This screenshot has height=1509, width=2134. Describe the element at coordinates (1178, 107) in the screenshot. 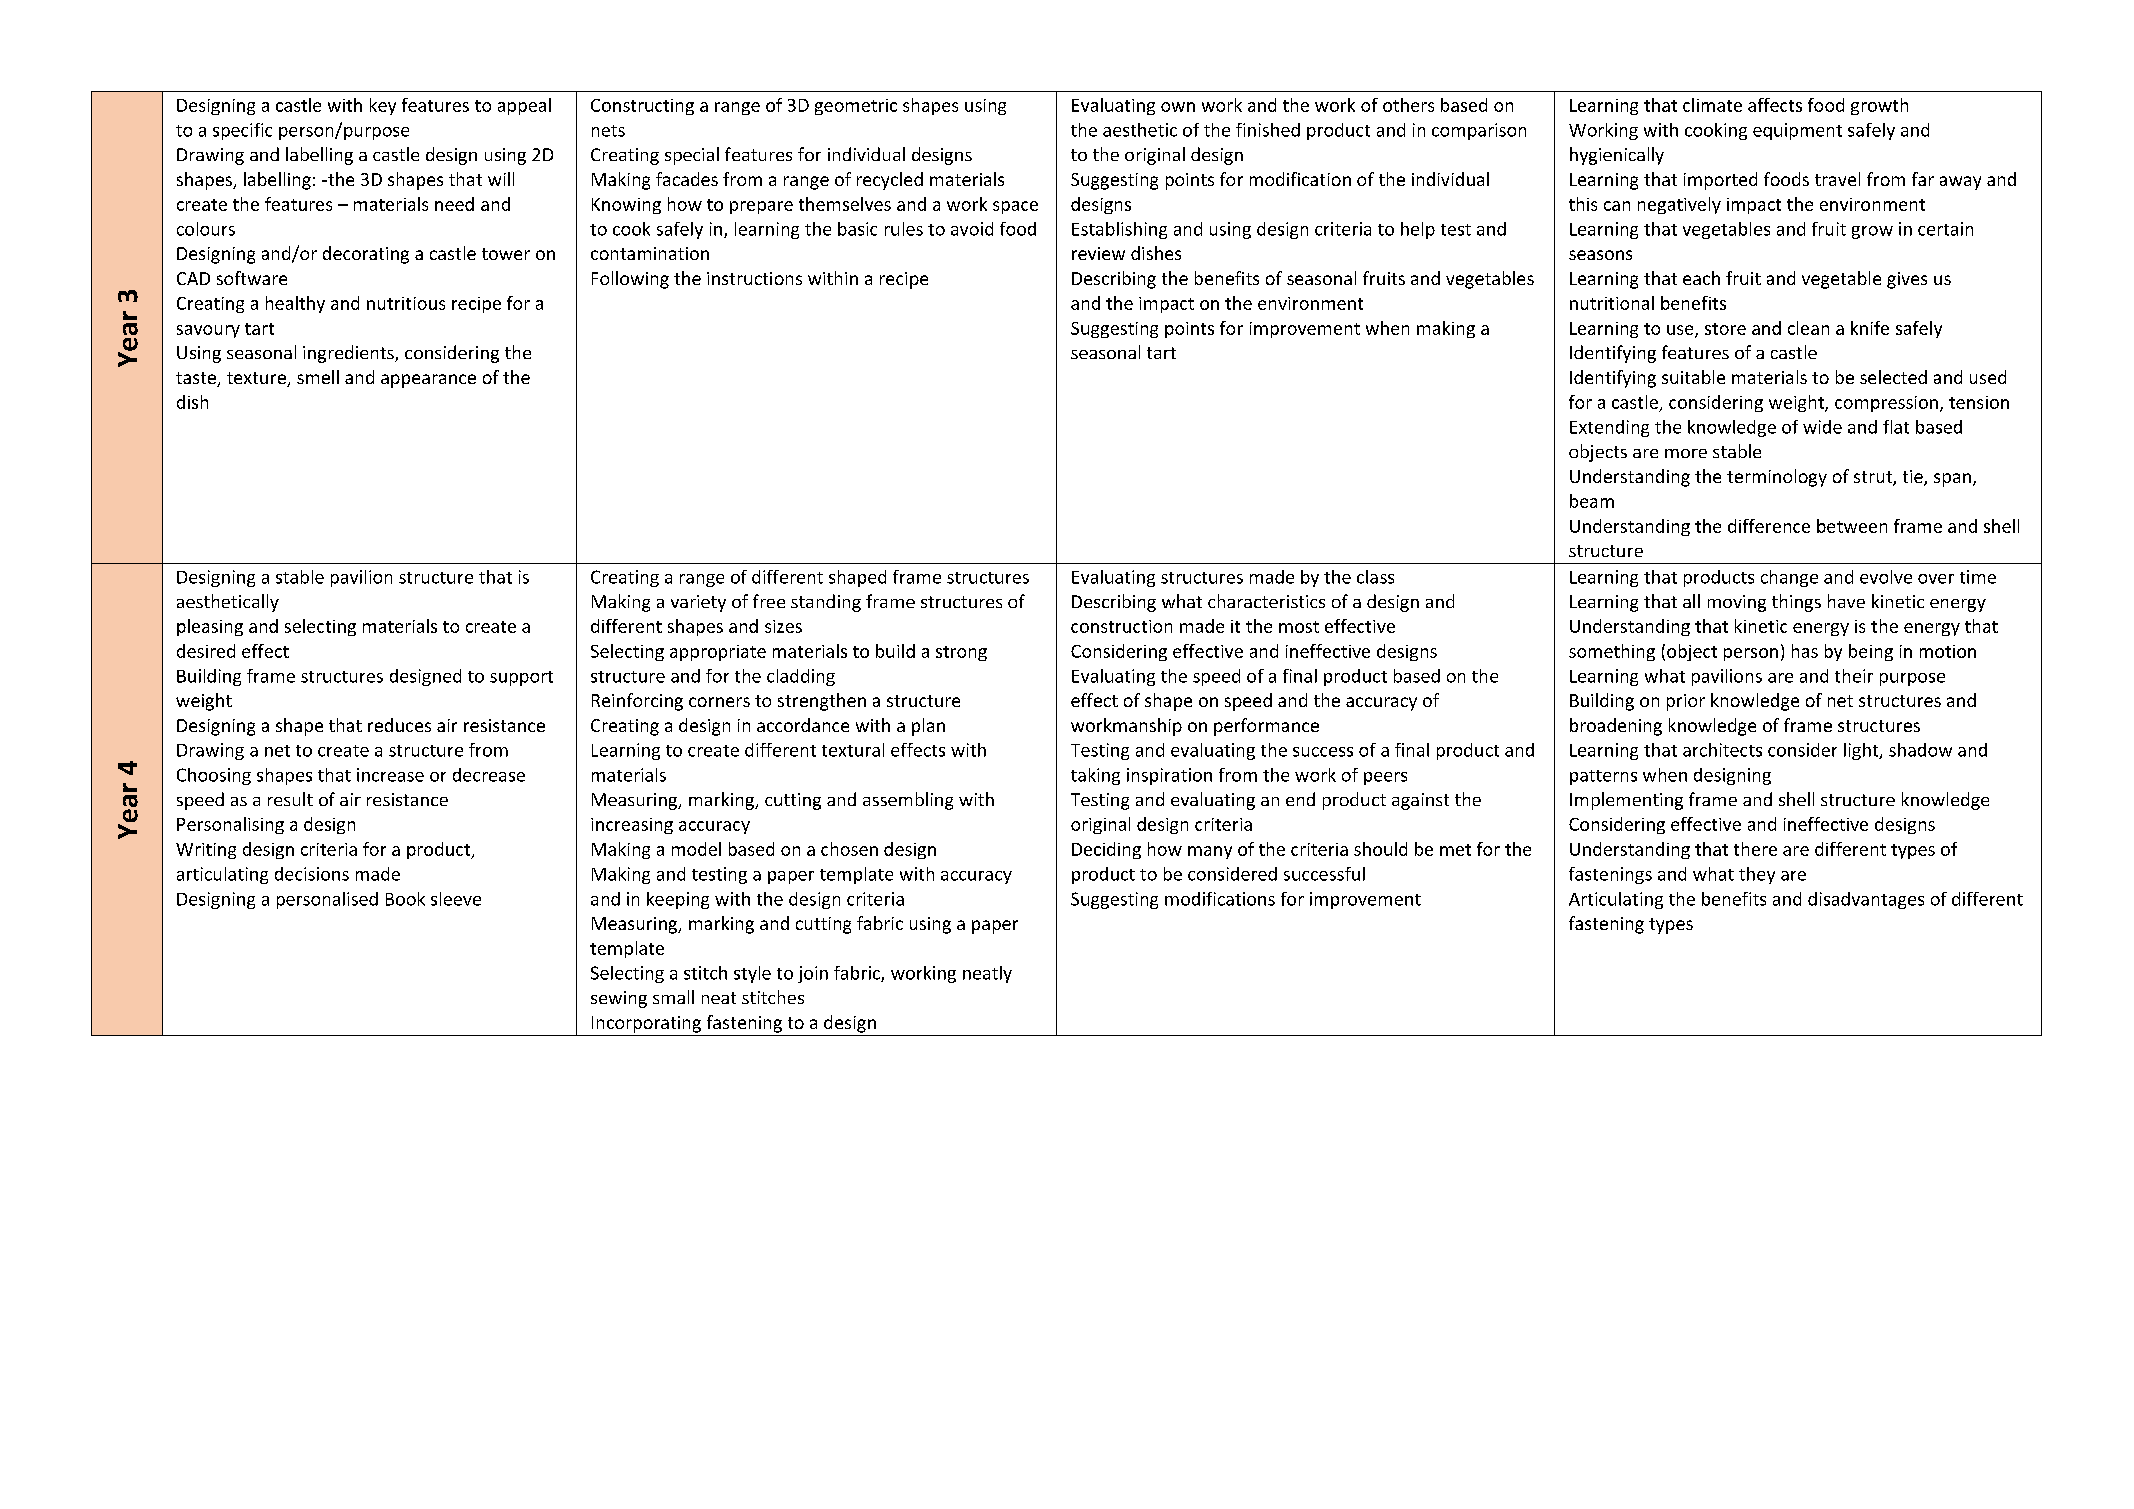

I see `own` at that location.
